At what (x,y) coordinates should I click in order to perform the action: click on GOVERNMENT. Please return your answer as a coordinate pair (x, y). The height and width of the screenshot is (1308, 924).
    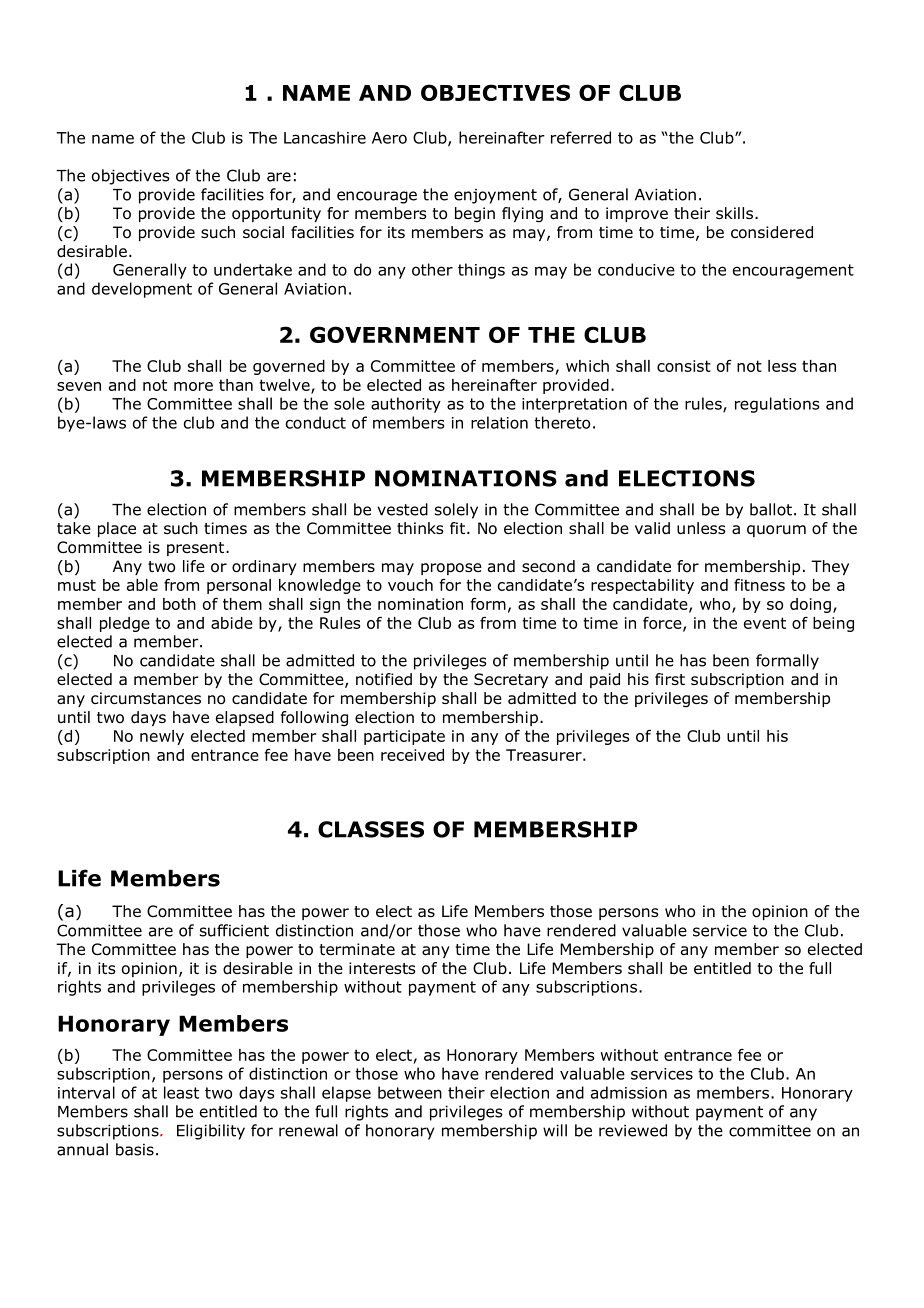
    Looking at the image, I should click on (395, 334).
